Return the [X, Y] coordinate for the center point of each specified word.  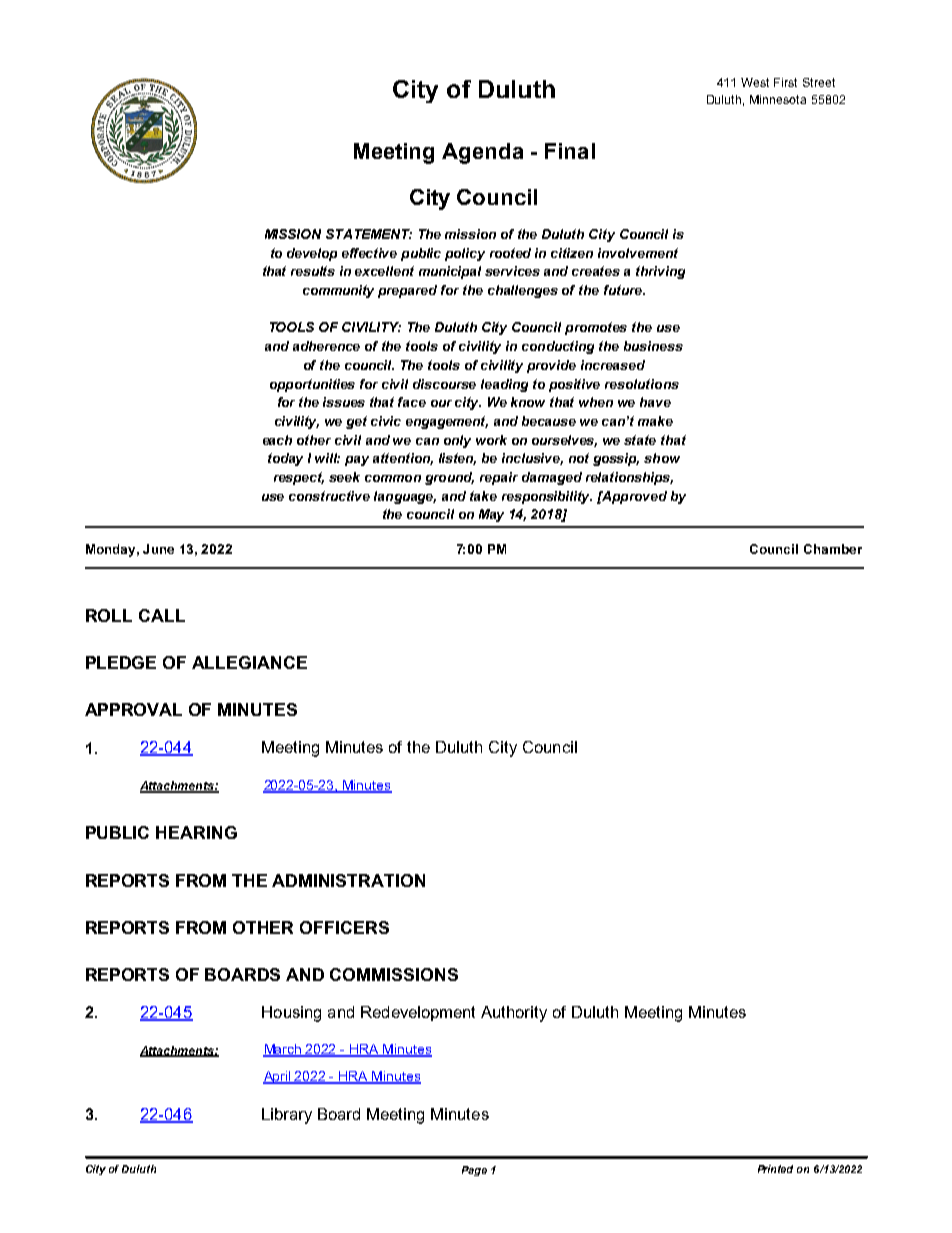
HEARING [196, 832]
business [653, 346]
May [491, 515]
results [313, 271]
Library [287, 1116]
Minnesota [778, 99]
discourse [444, 384]
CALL [162, 615]
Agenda [482, 153]
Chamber [833, 549]
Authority [514, 1014]
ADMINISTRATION [348, 880]
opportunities [312, 385]
